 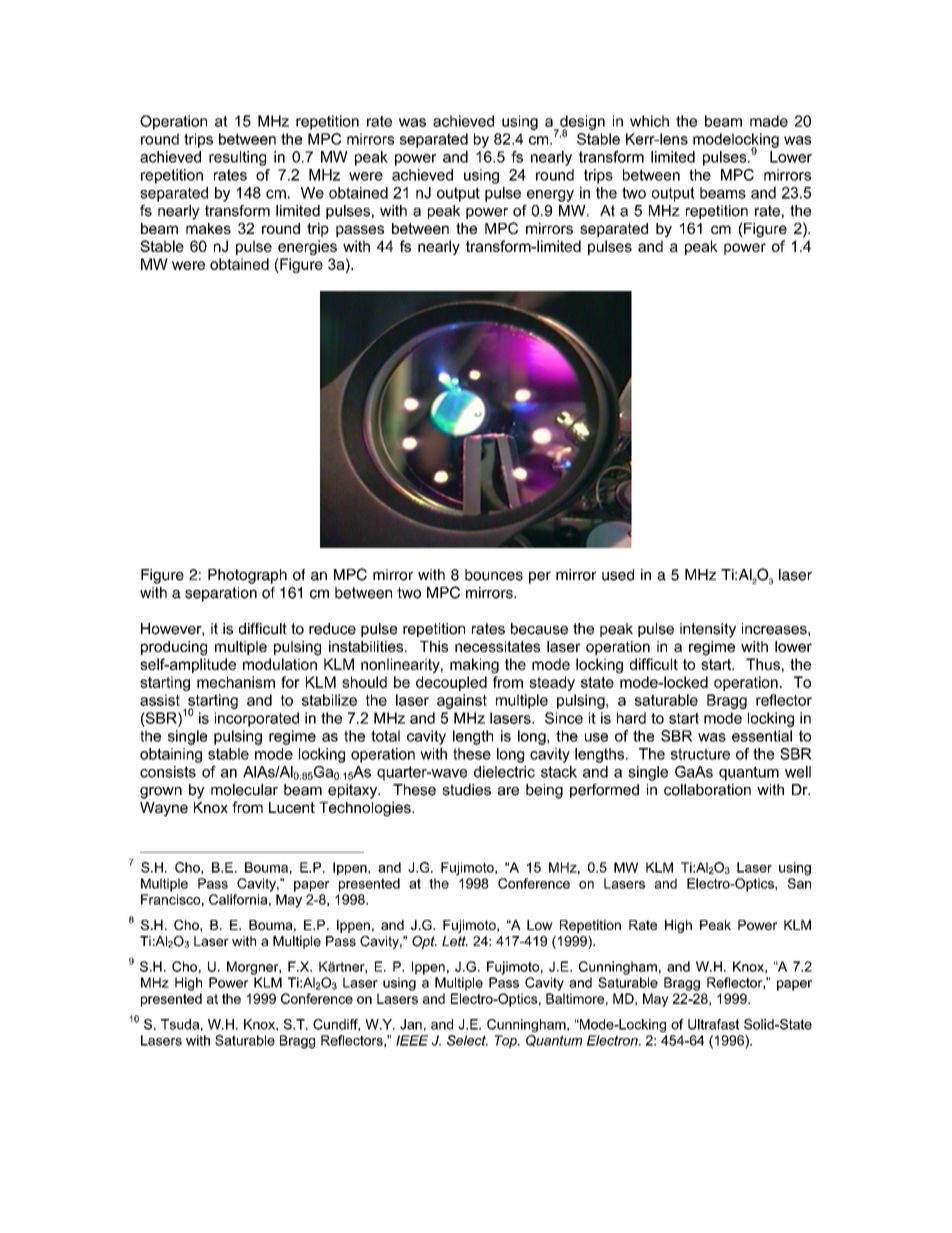 What do you see at coordinates (494, 575) in the document?
I see `bounces` at bounding box center [494, 575].
